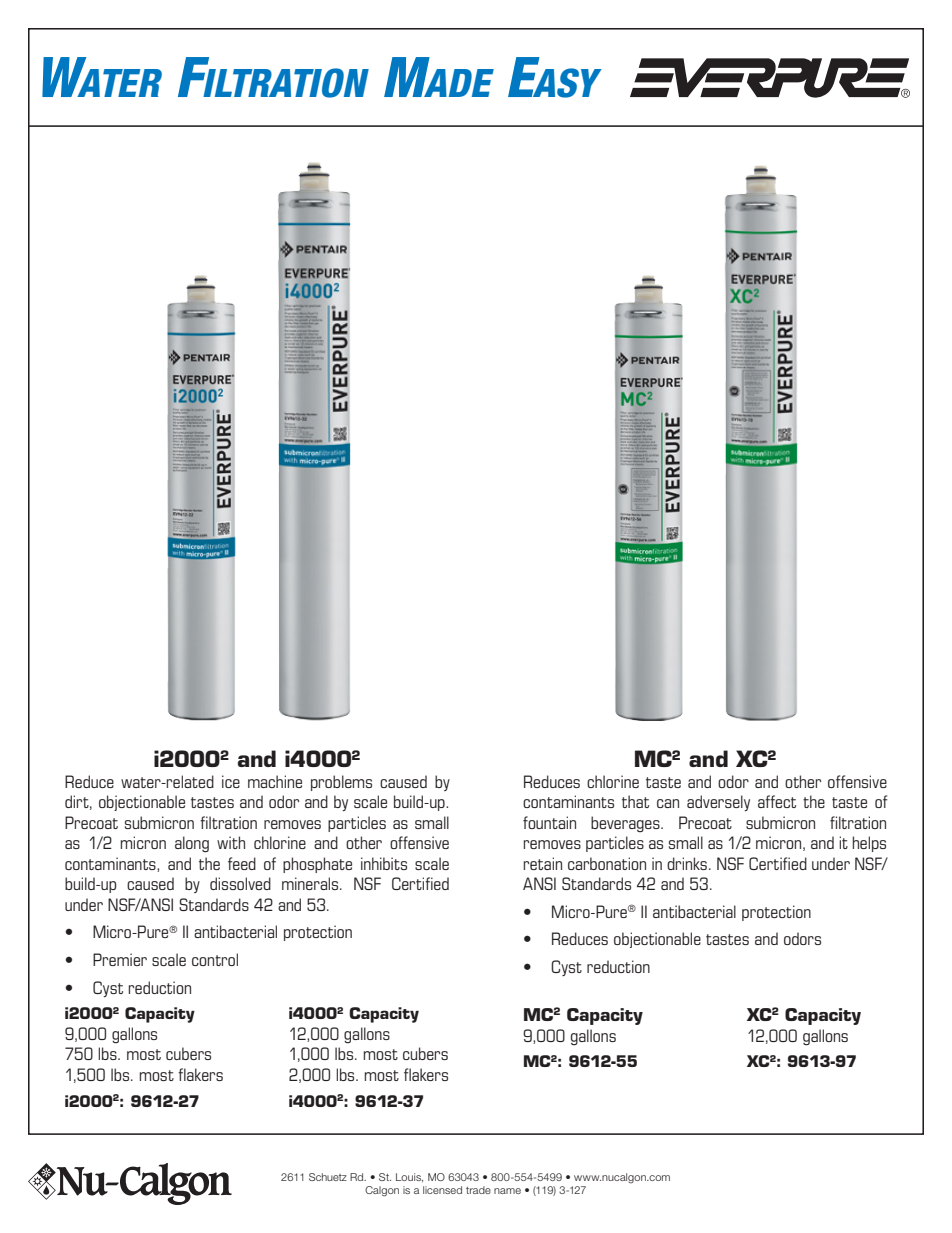 The height and width of the image is (1233, 952). What do you see at coordinates (777, 801) in the image?
I see `affect` at bounding box center [777, 801].
